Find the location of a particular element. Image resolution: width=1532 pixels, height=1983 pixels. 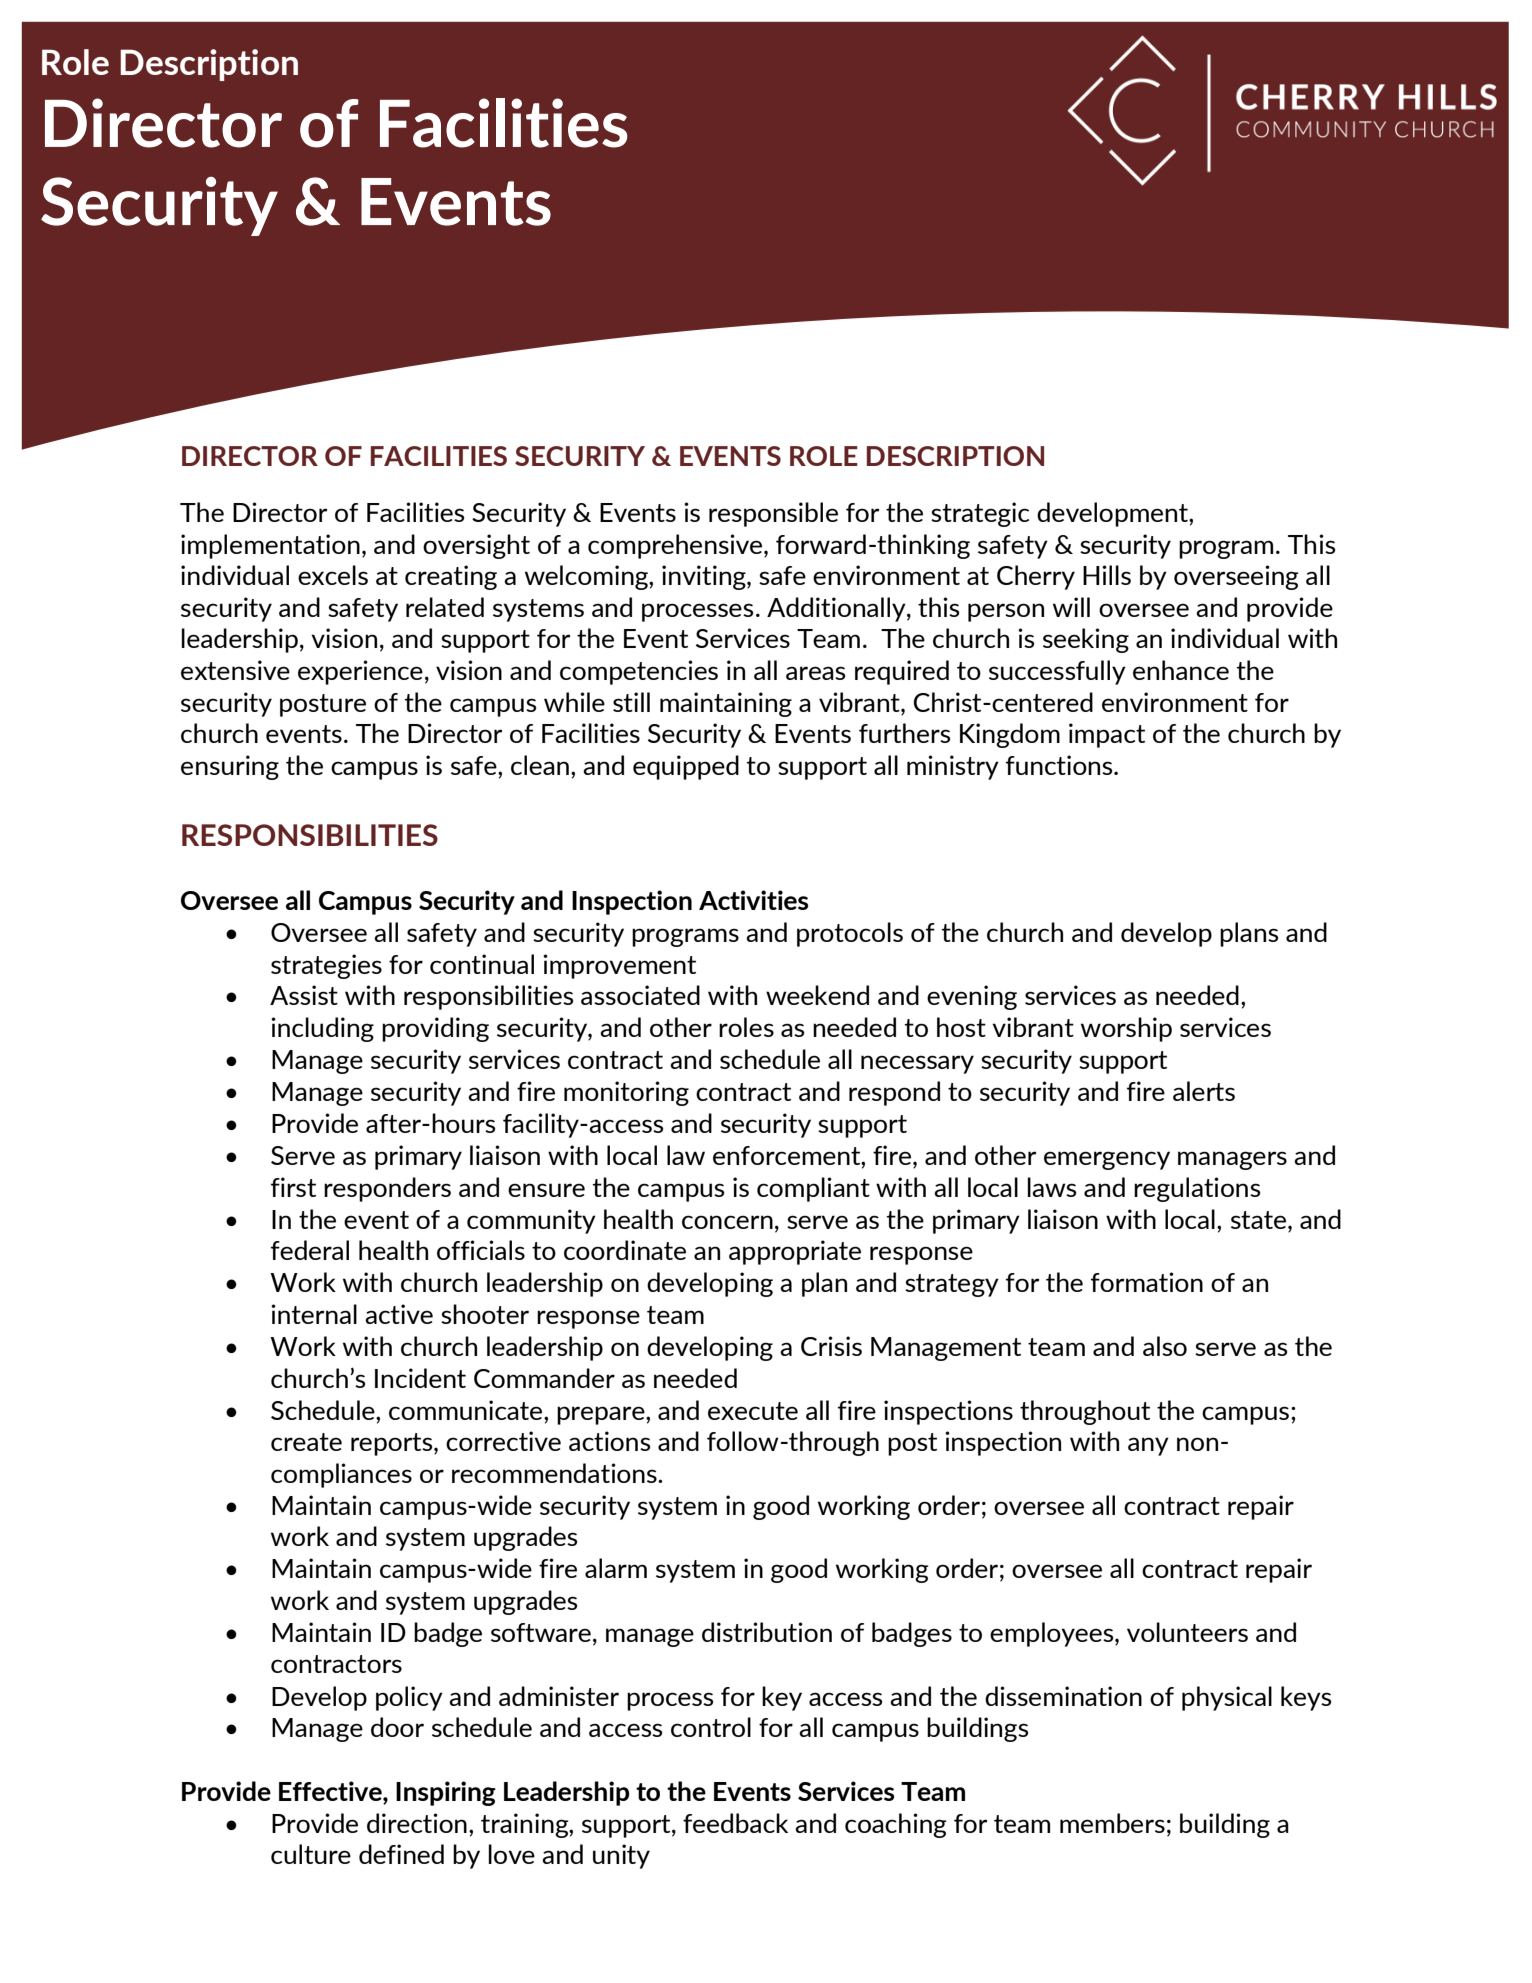

weekend is located at coordinates (817, 995).
